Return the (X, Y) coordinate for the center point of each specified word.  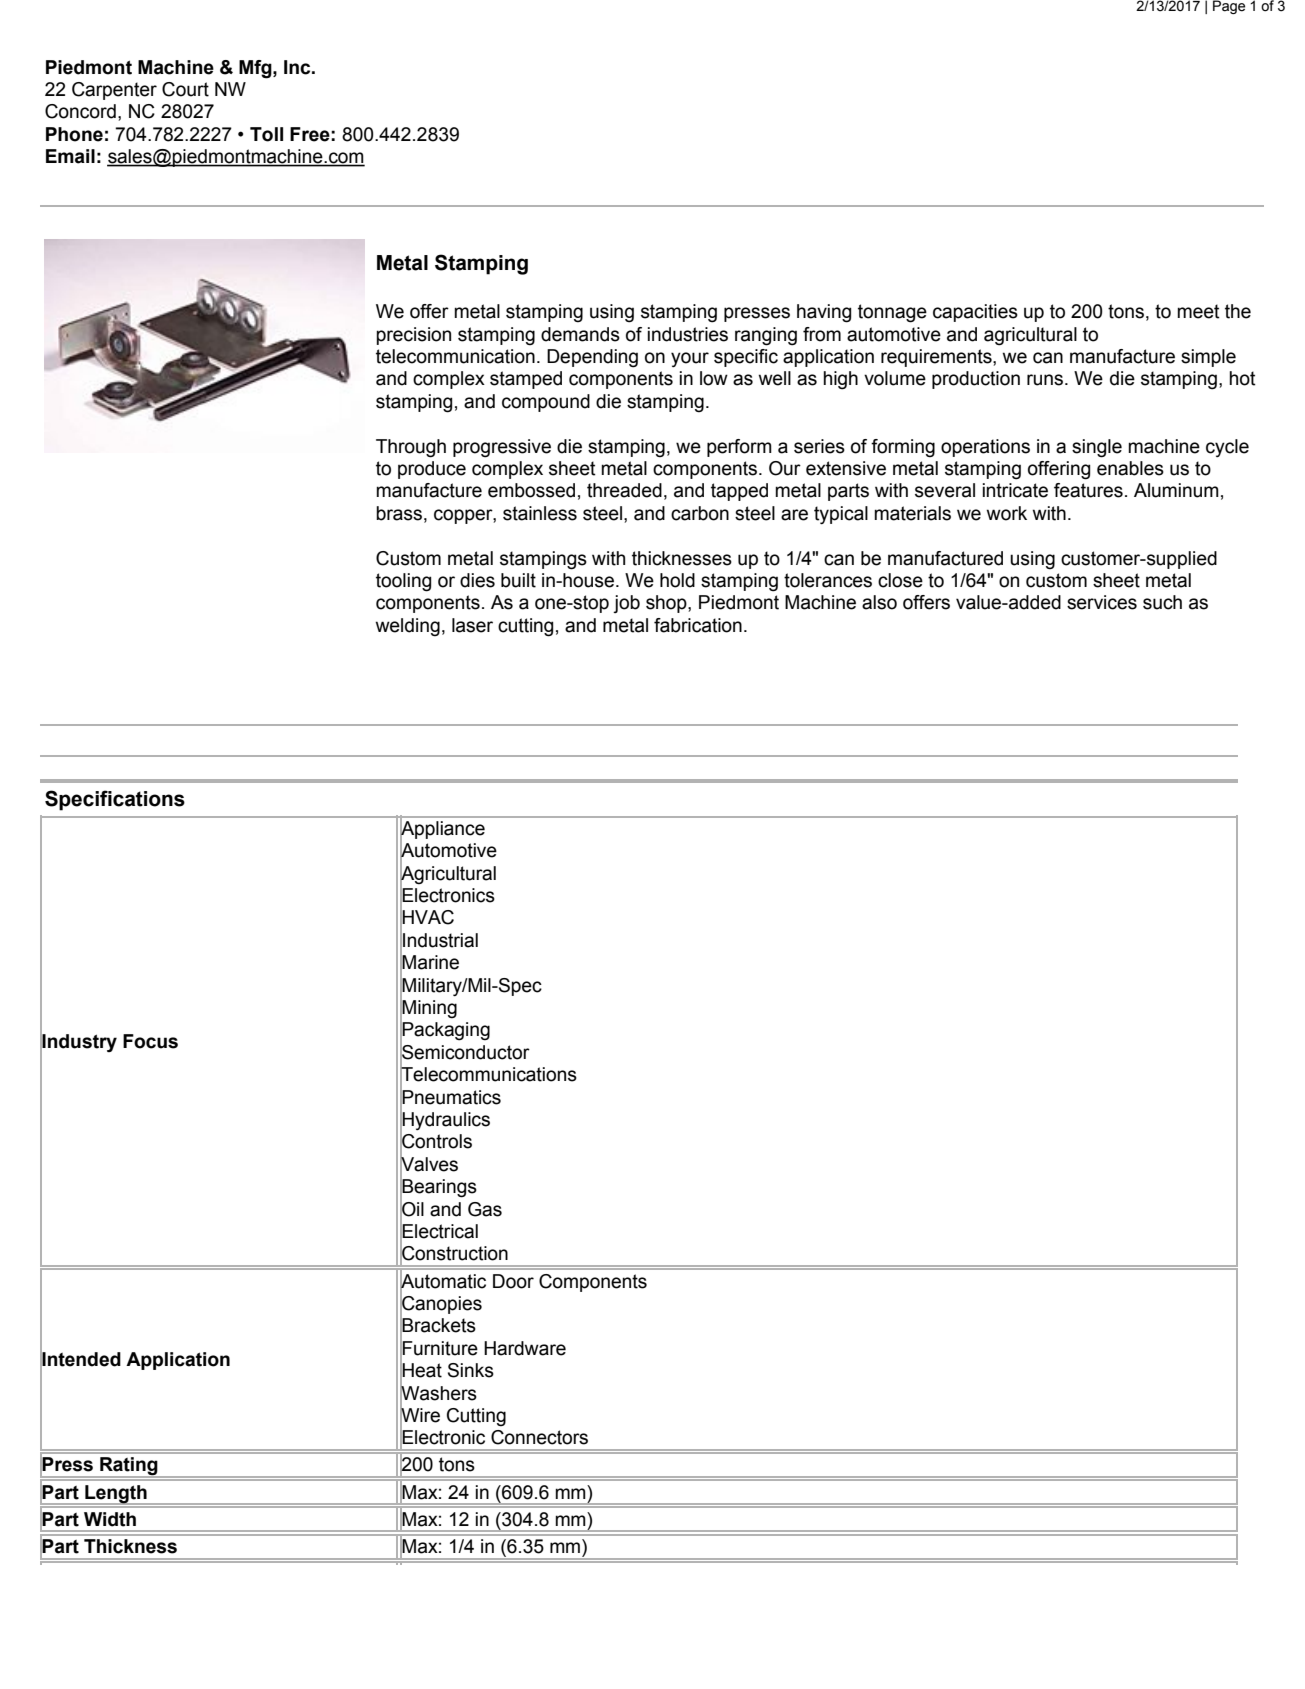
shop (667, 604)
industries (688, 334)
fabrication (698, 625)
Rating (128, 1466)
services (1102, 602)
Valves (429, 1163)
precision (413, 336)
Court (185, 89)
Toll (266, 134)
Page (1229, 7)
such (1162, 602)
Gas (485, 1209)
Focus (150, 1041)
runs (1046, 380)
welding (407, 627)
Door (513, 1281)
